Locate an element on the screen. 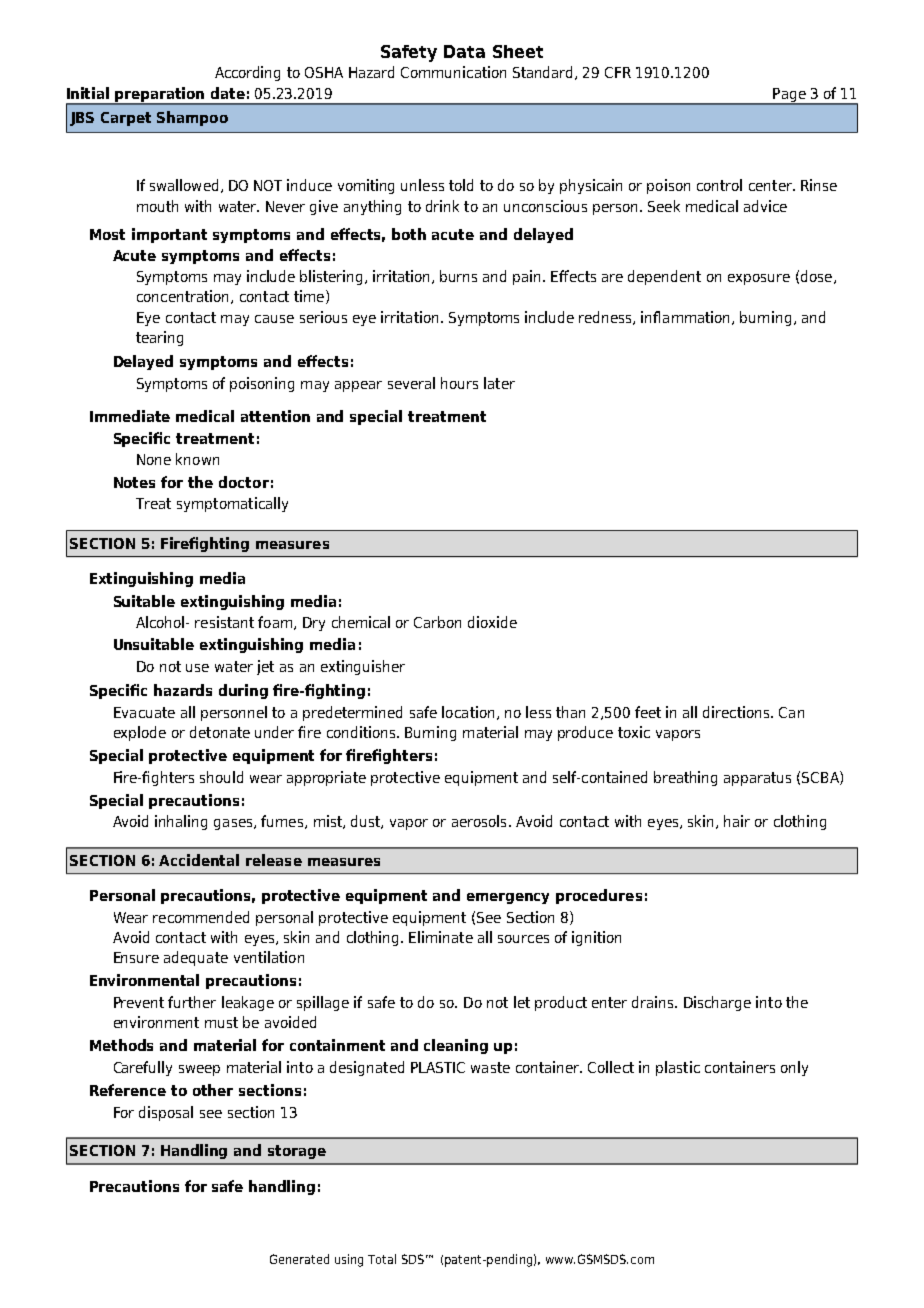 This screenshot has height=1308, width=924. Total is located at coordinates (382, 1259).
